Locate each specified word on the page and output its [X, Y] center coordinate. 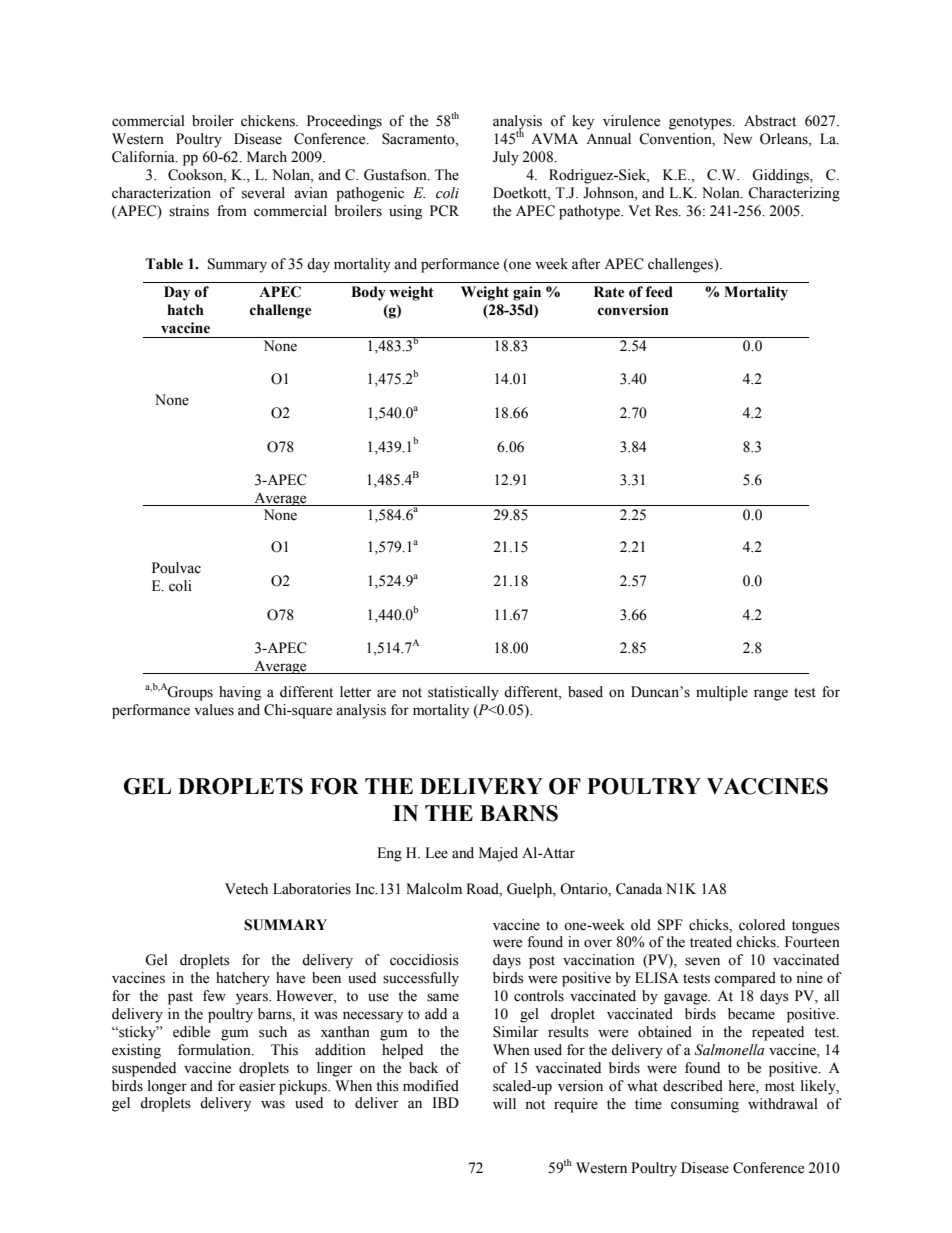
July [506, 158]
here [743, 1086]
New [737, 139]
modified [431, 1086]
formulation [215, 1050]
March [267, 157]
